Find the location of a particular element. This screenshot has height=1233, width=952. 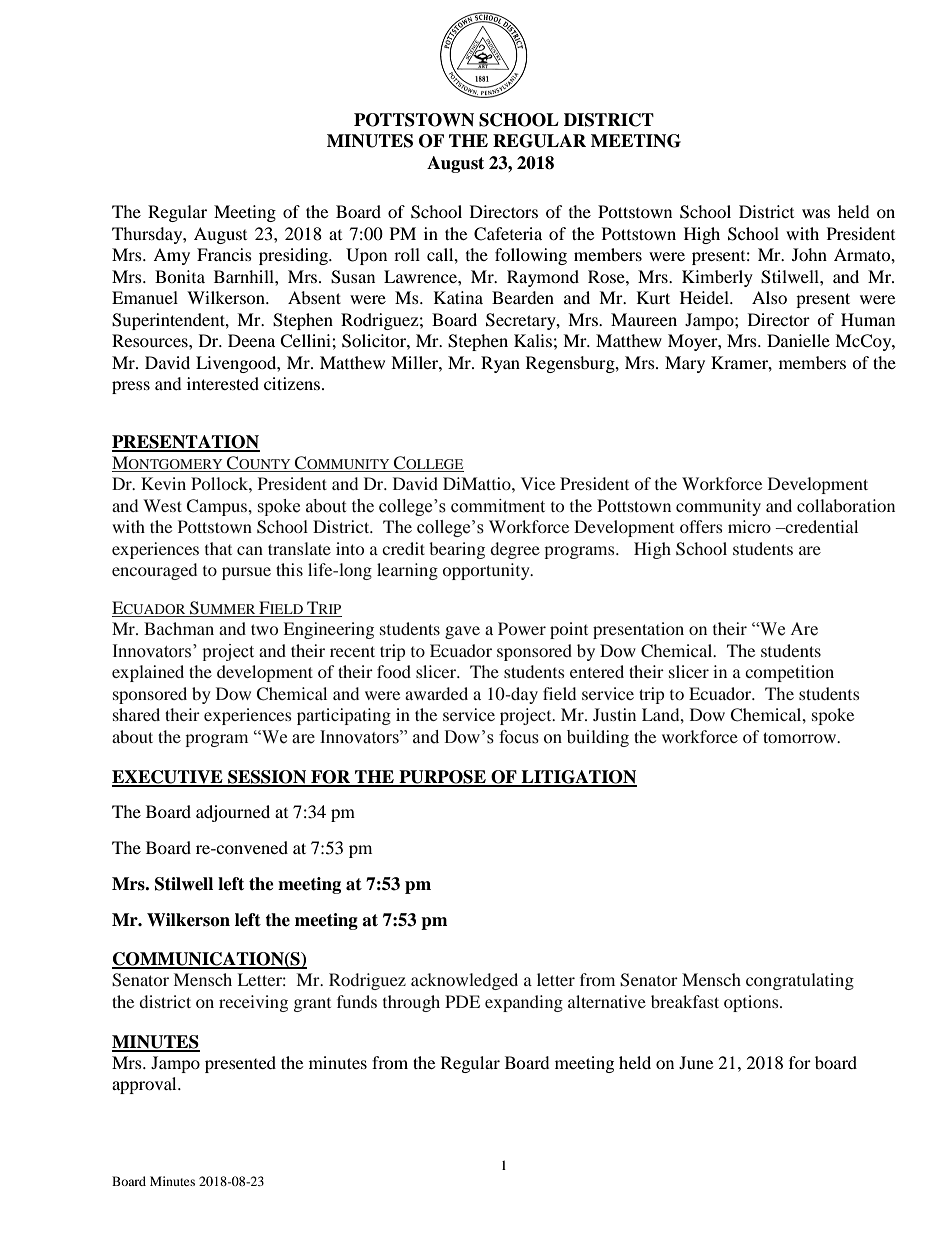

commitment is located at coordinates (498, 506).
